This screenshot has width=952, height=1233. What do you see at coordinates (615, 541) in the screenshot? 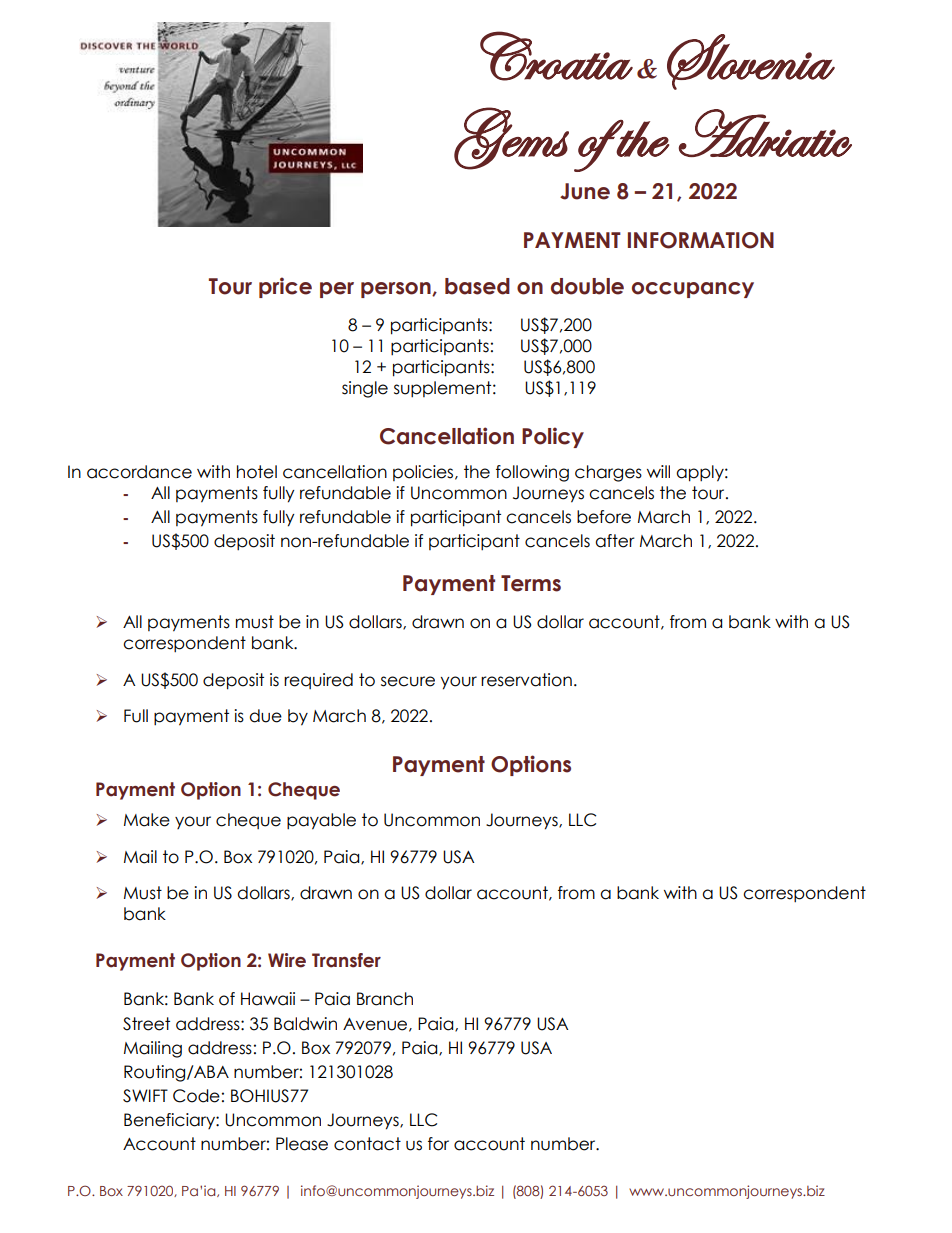
I see `after` at bounding box center [615, 541].
